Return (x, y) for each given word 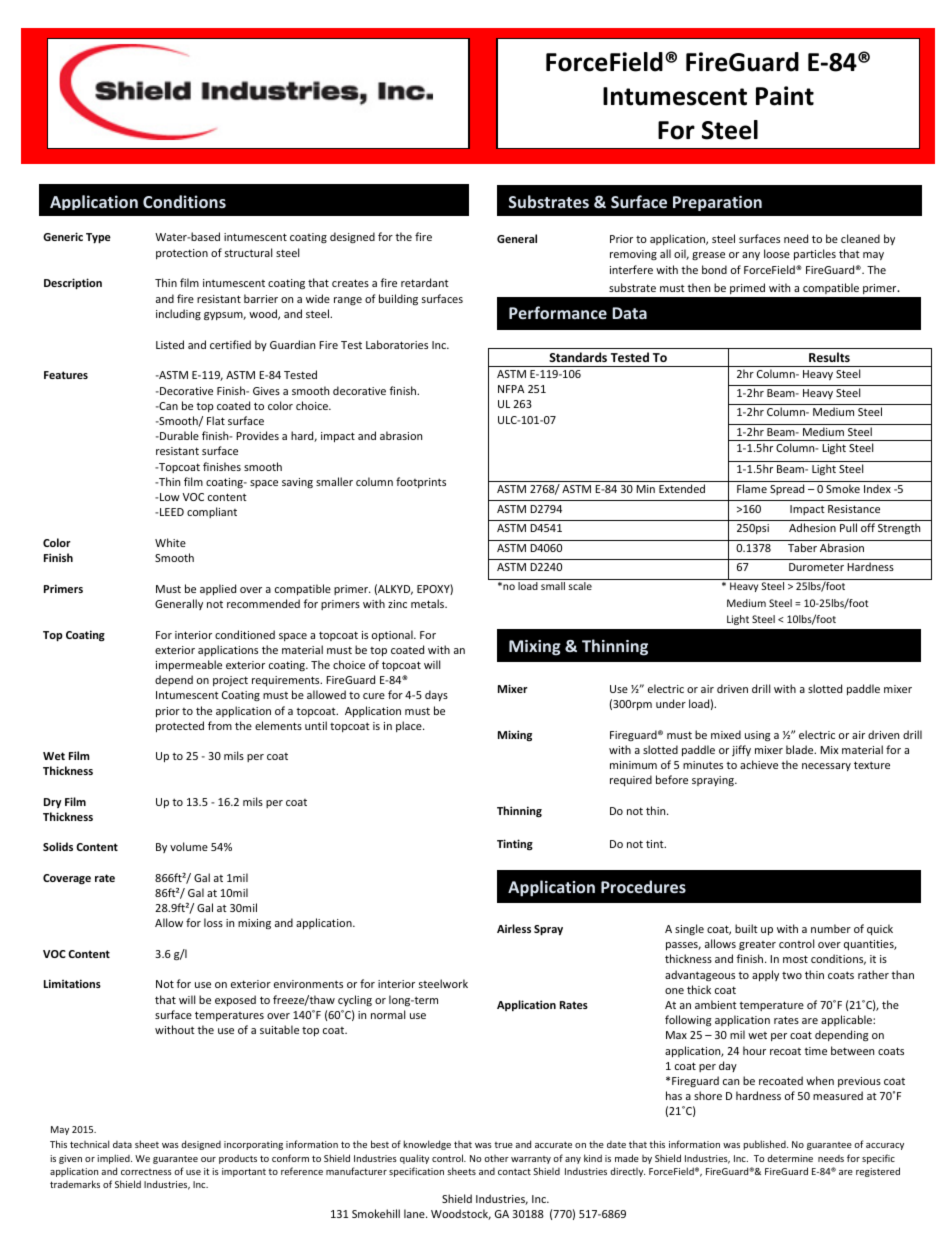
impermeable (189, 665)
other (496, 1158)
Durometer (816, 567)
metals (429, 603)
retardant (425, 282)
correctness (146, 1172)
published (766, 1145)
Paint (785, 96)
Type (98, 238)
